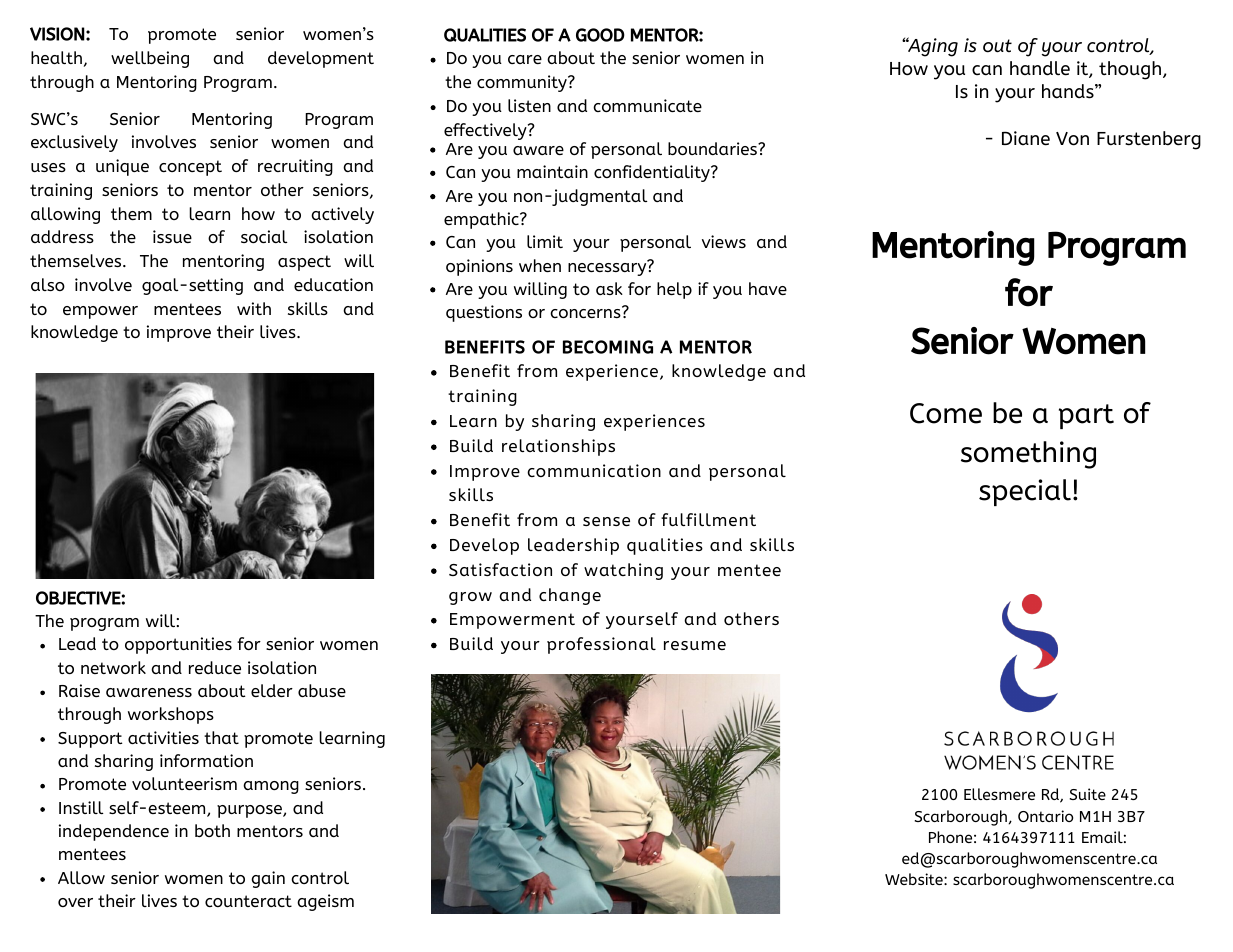 This screenshot has width=1233, height=952. Describe the element at coordinates (600, 35) in the screenshot. I see `GOOD` at that location.
